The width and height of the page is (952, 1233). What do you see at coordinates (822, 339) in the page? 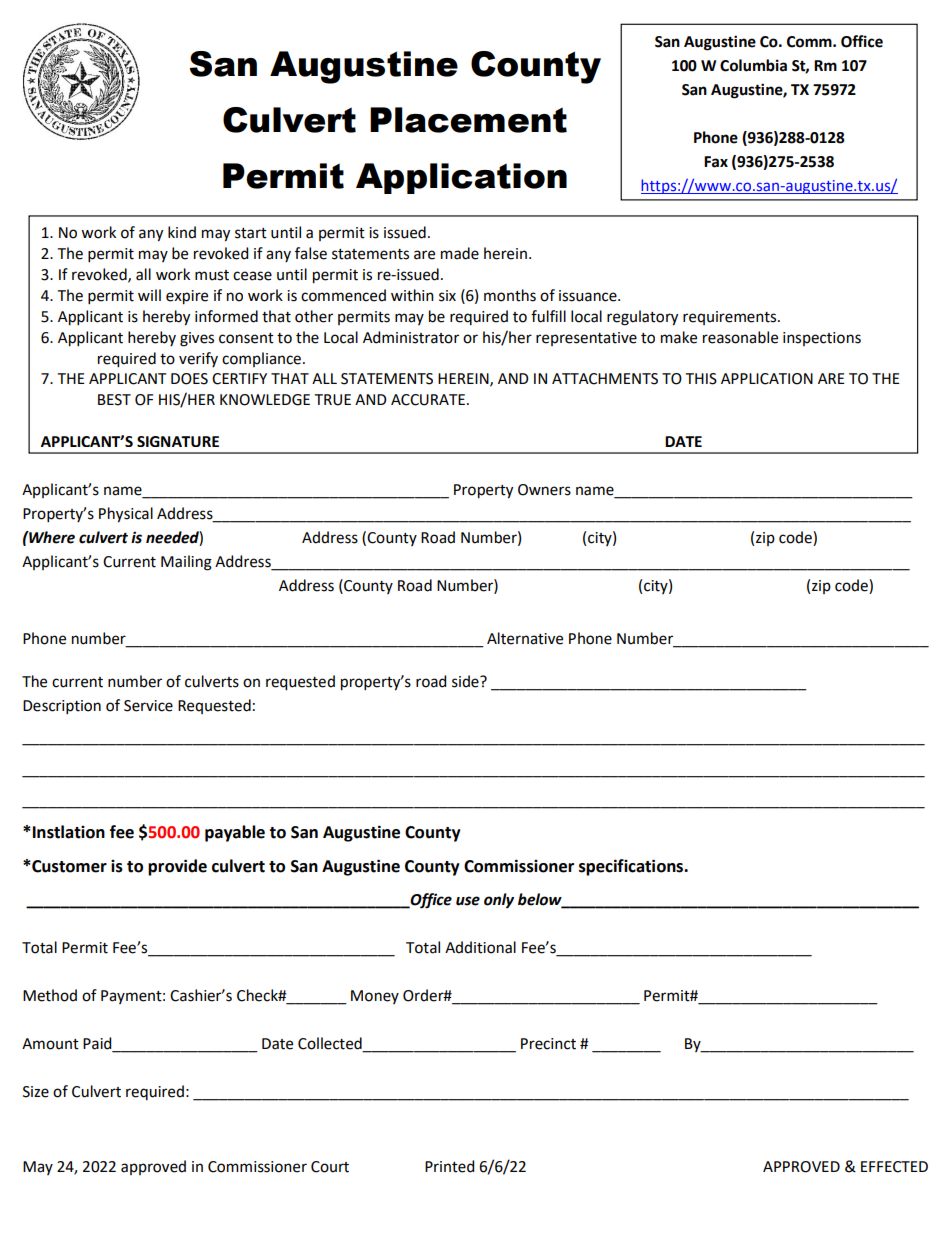
I see `inspections` at bounding box center [822, 339].
